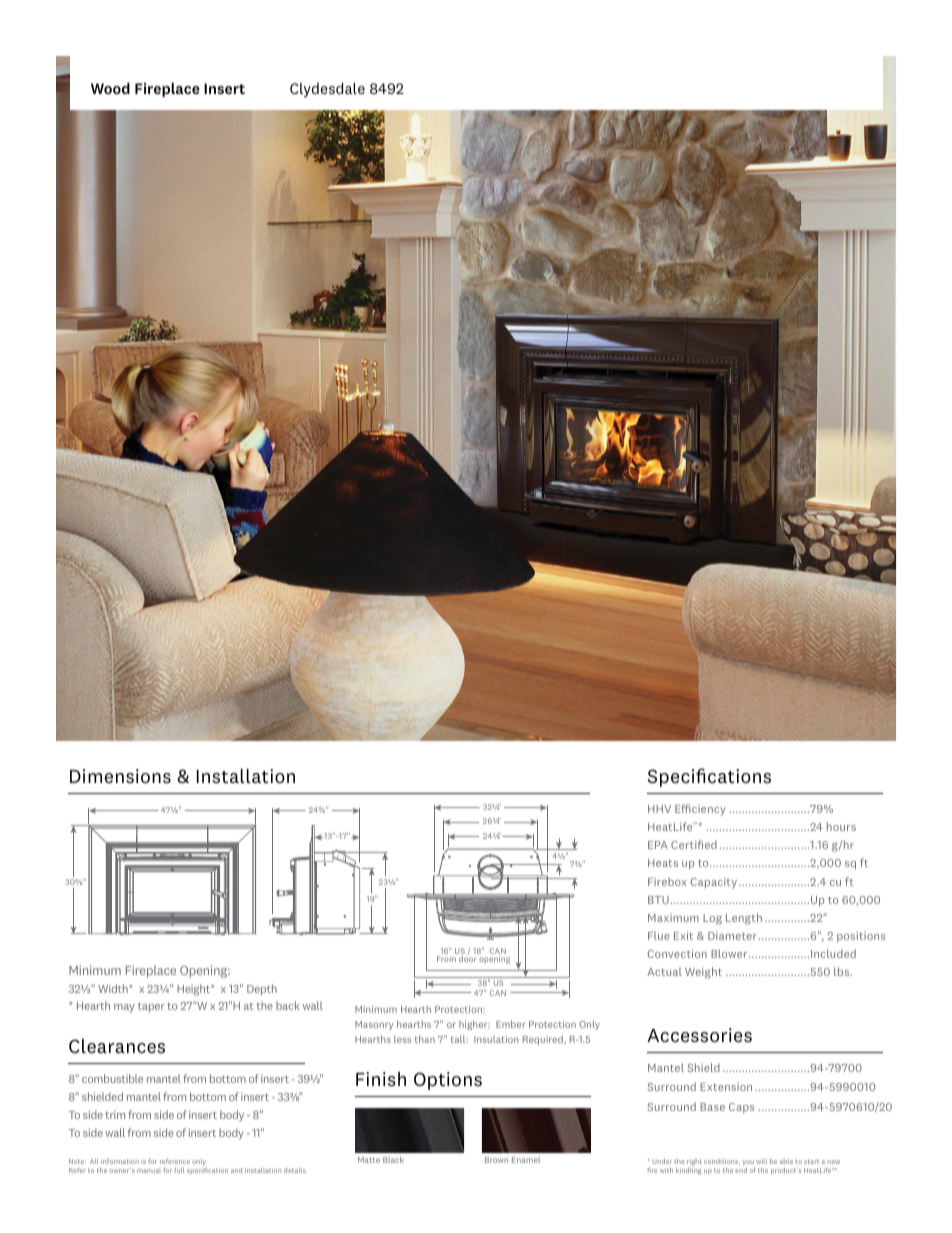 Image resolution: width=952 pixels, height=1233 pixels. What do you see at coordinates (703, 973) in the document?
I see `Weight` at bounding box center [703, 973].
